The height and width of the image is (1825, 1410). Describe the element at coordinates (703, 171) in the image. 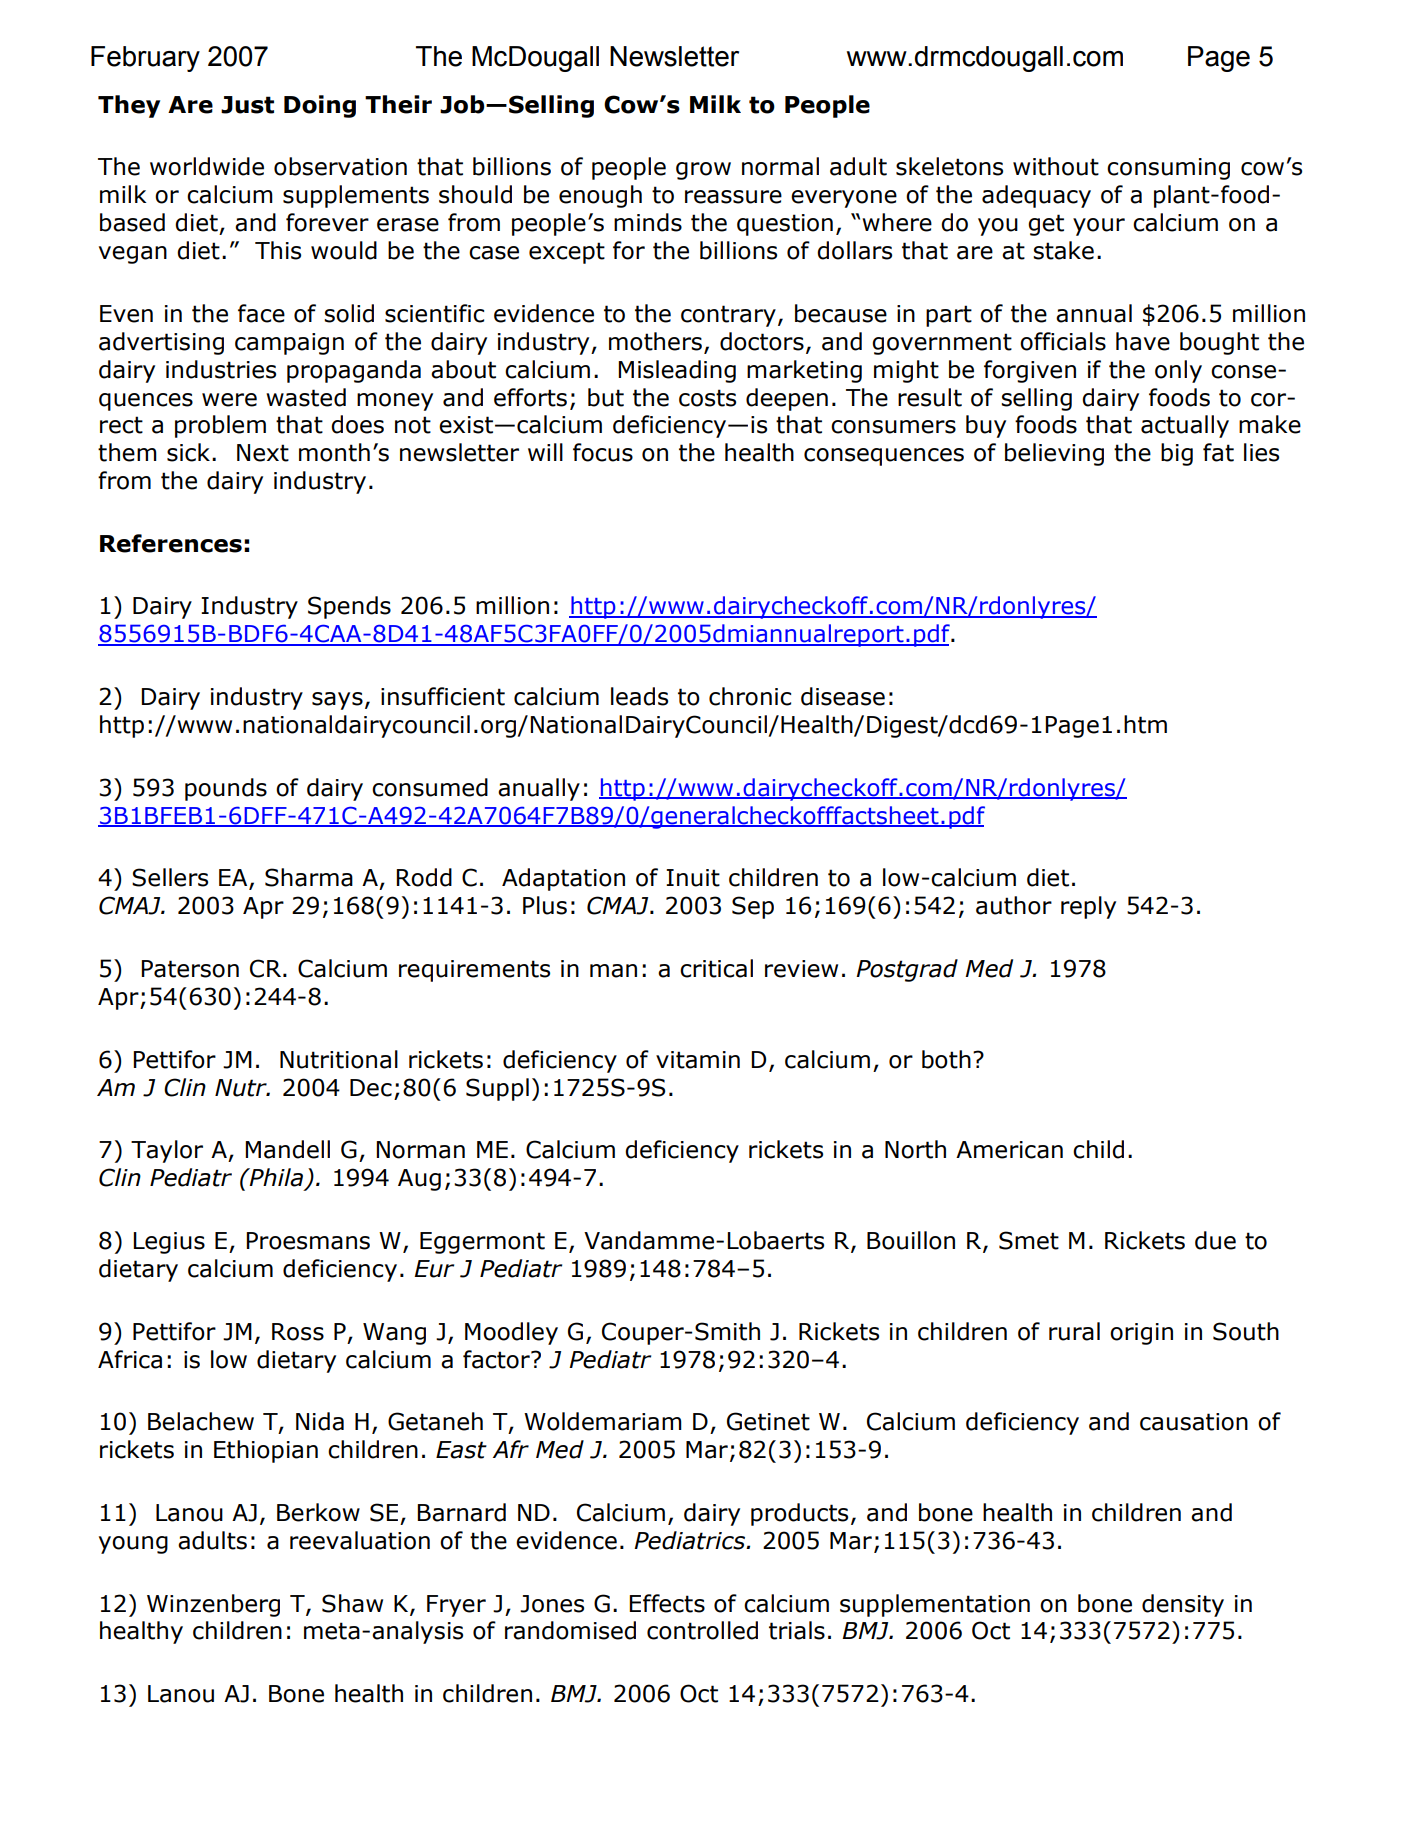

I see `grow` at that location.
